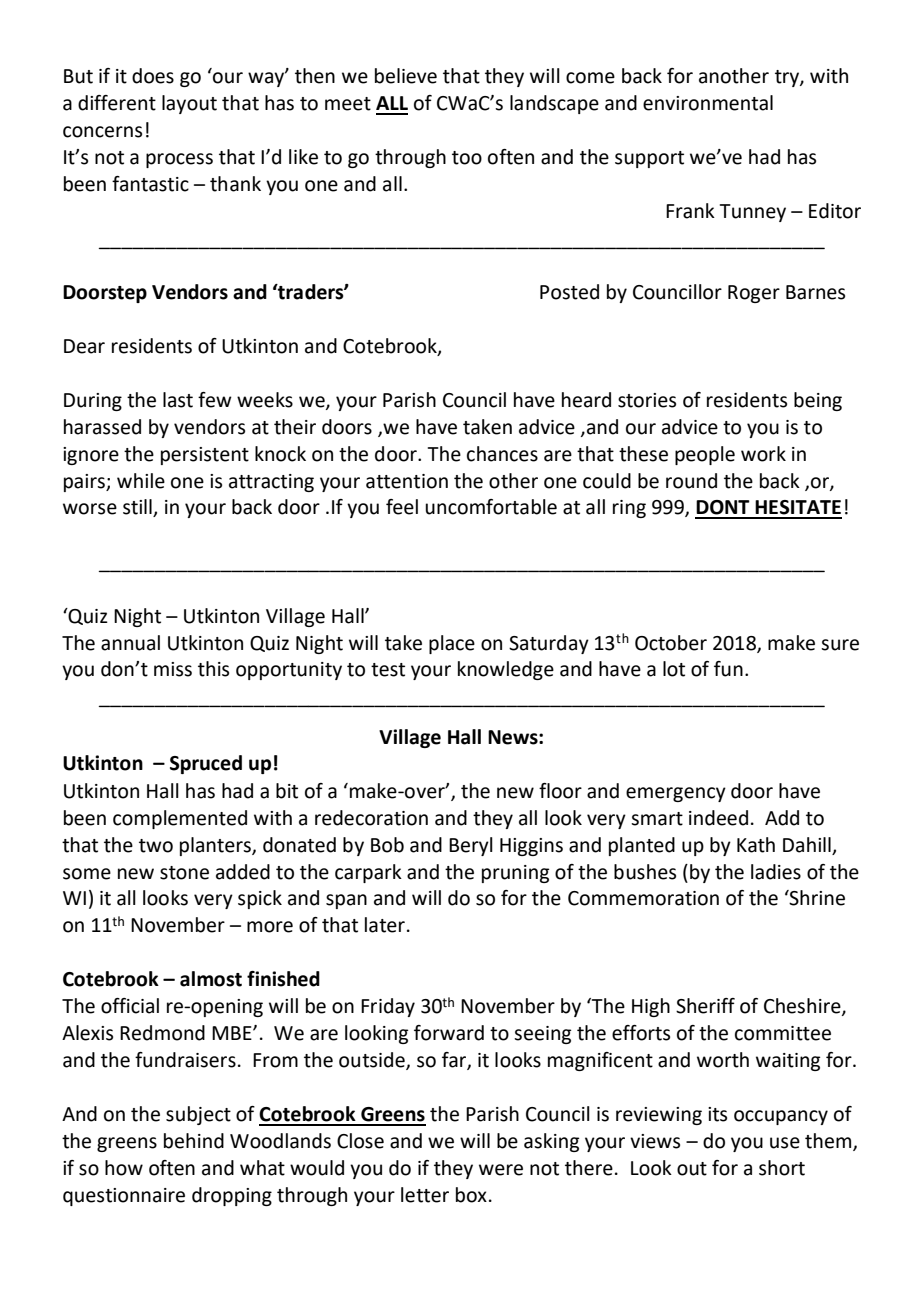 The height and width of the page is (1313, 924). I want to click on behind, so click(194, 1141).
